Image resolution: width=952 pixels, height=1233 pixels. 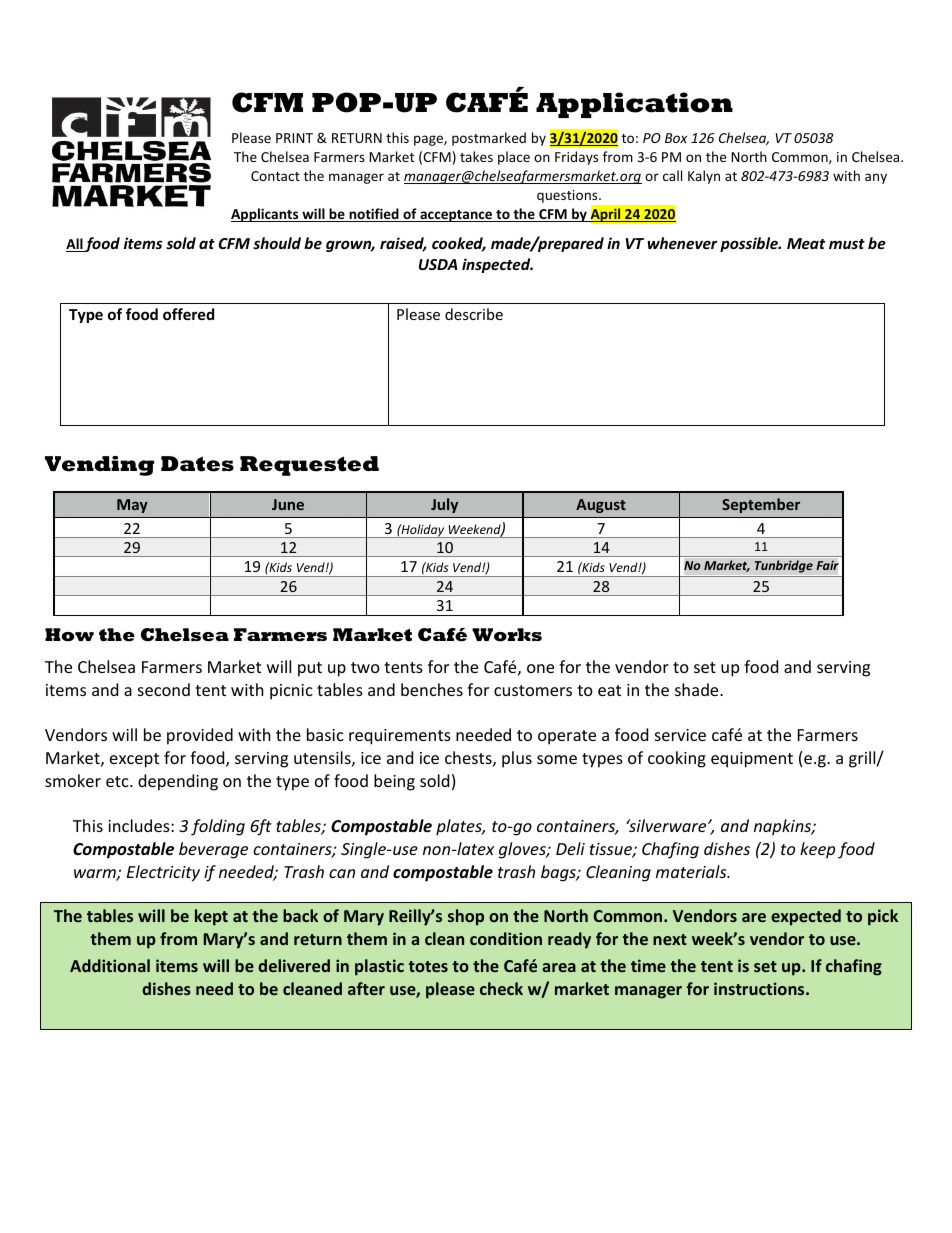 I want to click on expected, so click(x=806, y=917).
